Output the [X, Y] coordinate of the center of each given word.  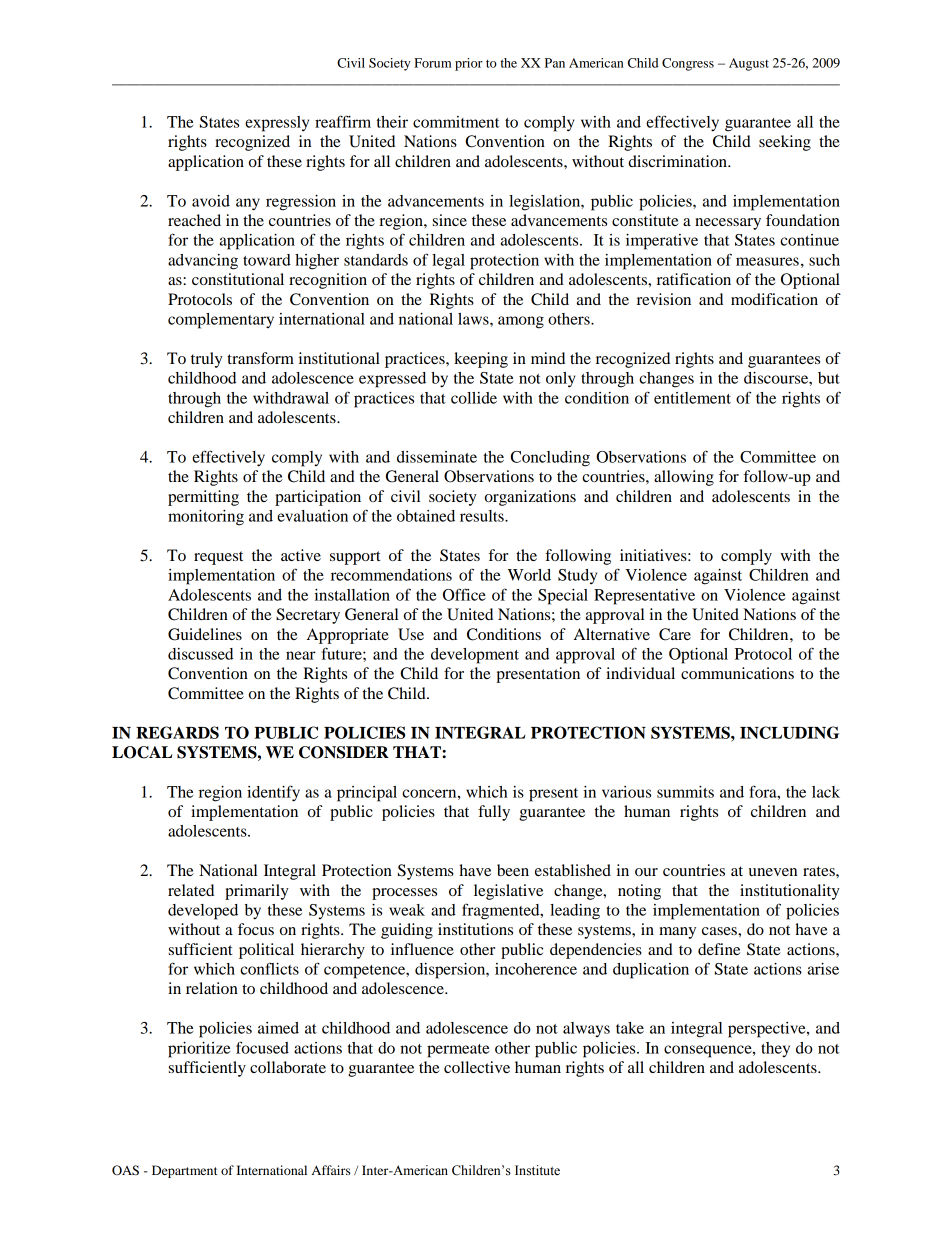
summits [685, 792]
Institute [537, 1170]
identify [273, 793]
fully [494, 813]
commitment [456, 122]
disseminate [437, 457]
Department [185, 1171]
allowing [684, 478]
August [749, 64]
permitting [203, 498]
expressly [277, 124]
